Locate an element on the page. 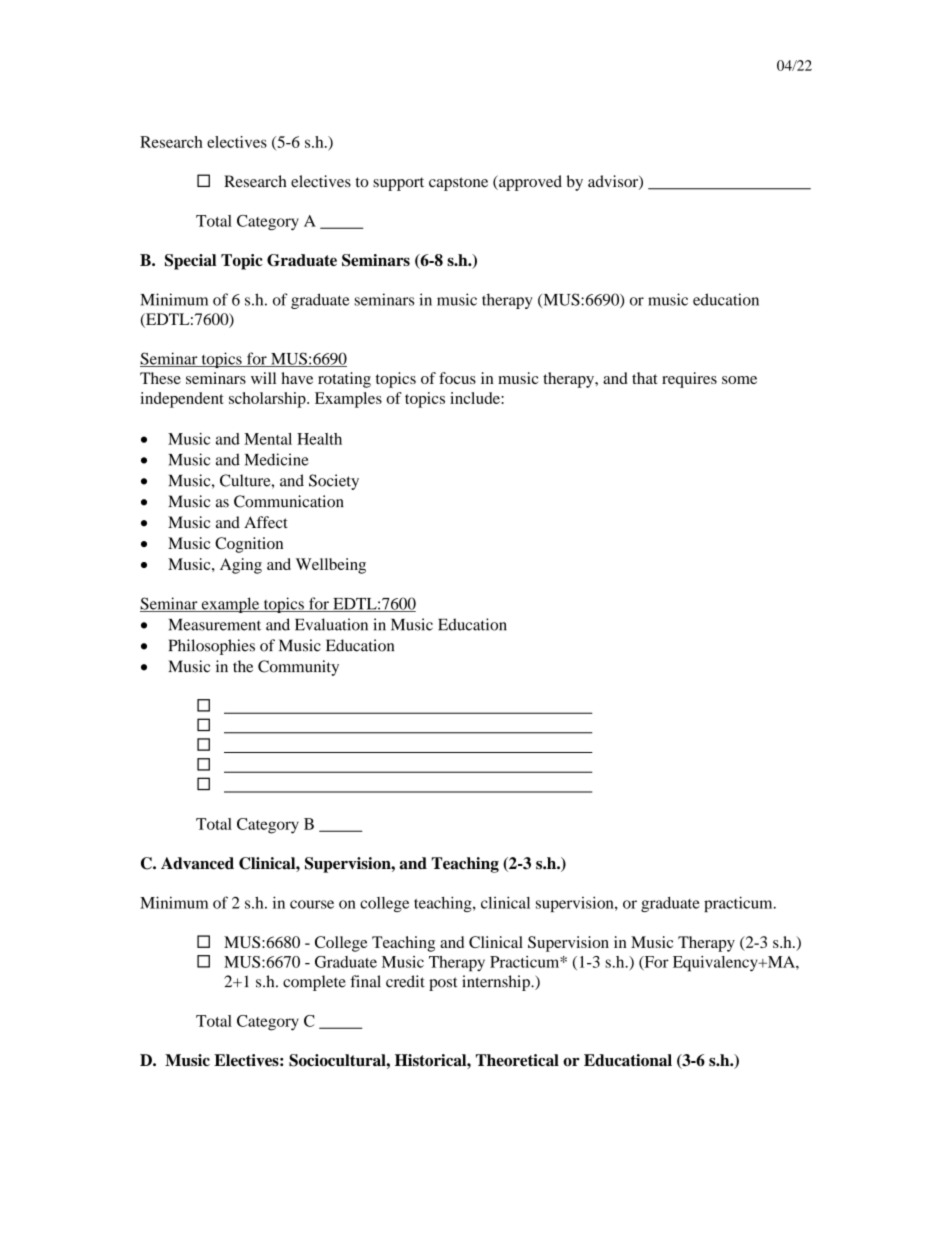 This page has width=952, height=1233. approved is located at coordinates (529, 183).
